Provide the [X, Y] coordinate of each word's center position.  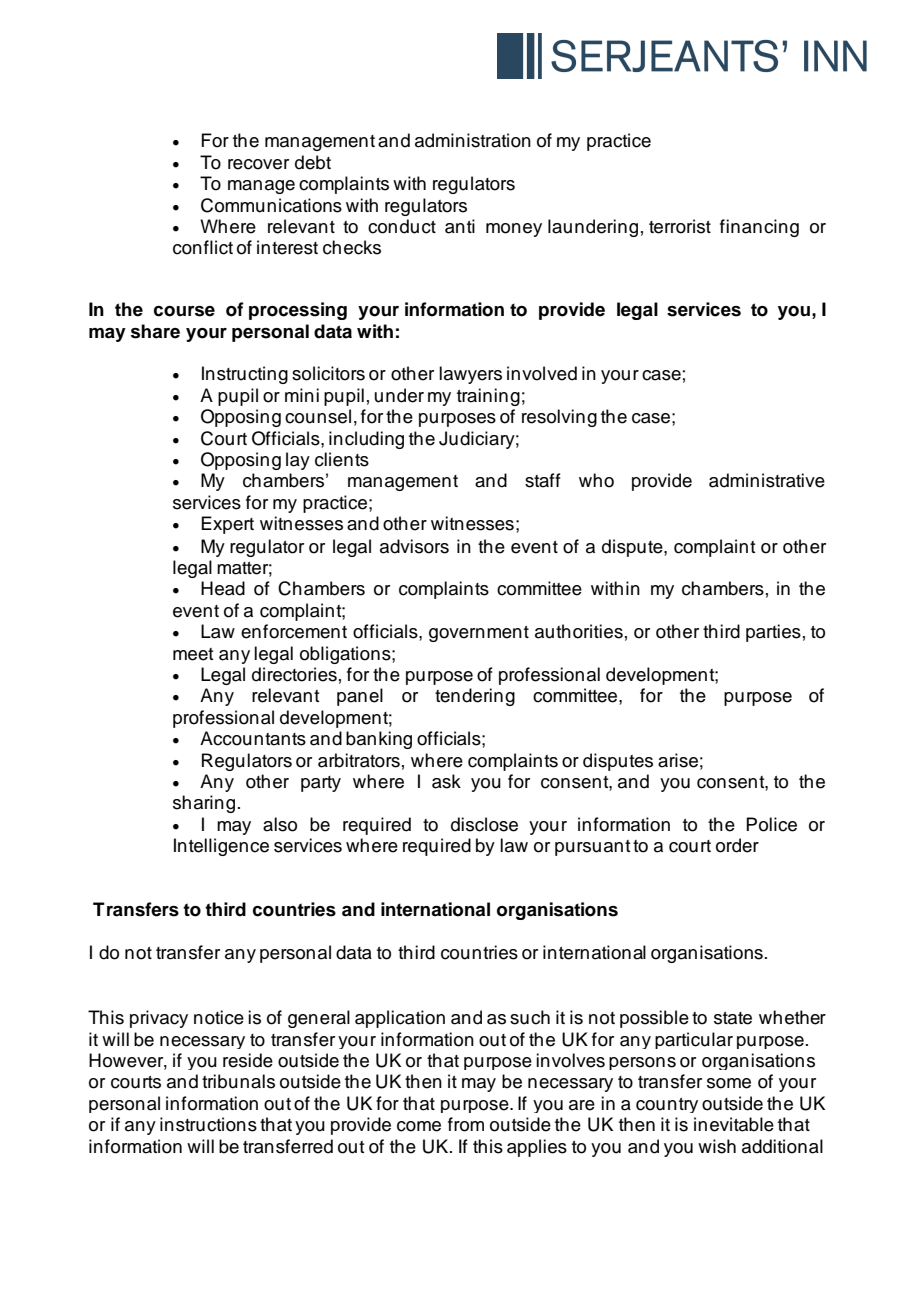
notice [219, 1017]
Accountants [253, 738]
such [530, 1017]
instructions [208, 1124]
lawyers [470, 375]
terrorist [680, 226]
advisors [414, 546]
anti [460, 226]
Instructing [245, 375]
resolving [559, 418]
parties [773, 633]
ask [446, 781]
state [733, 1018]
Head [223, 588]
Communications [271, 205]
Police [771, 824]
